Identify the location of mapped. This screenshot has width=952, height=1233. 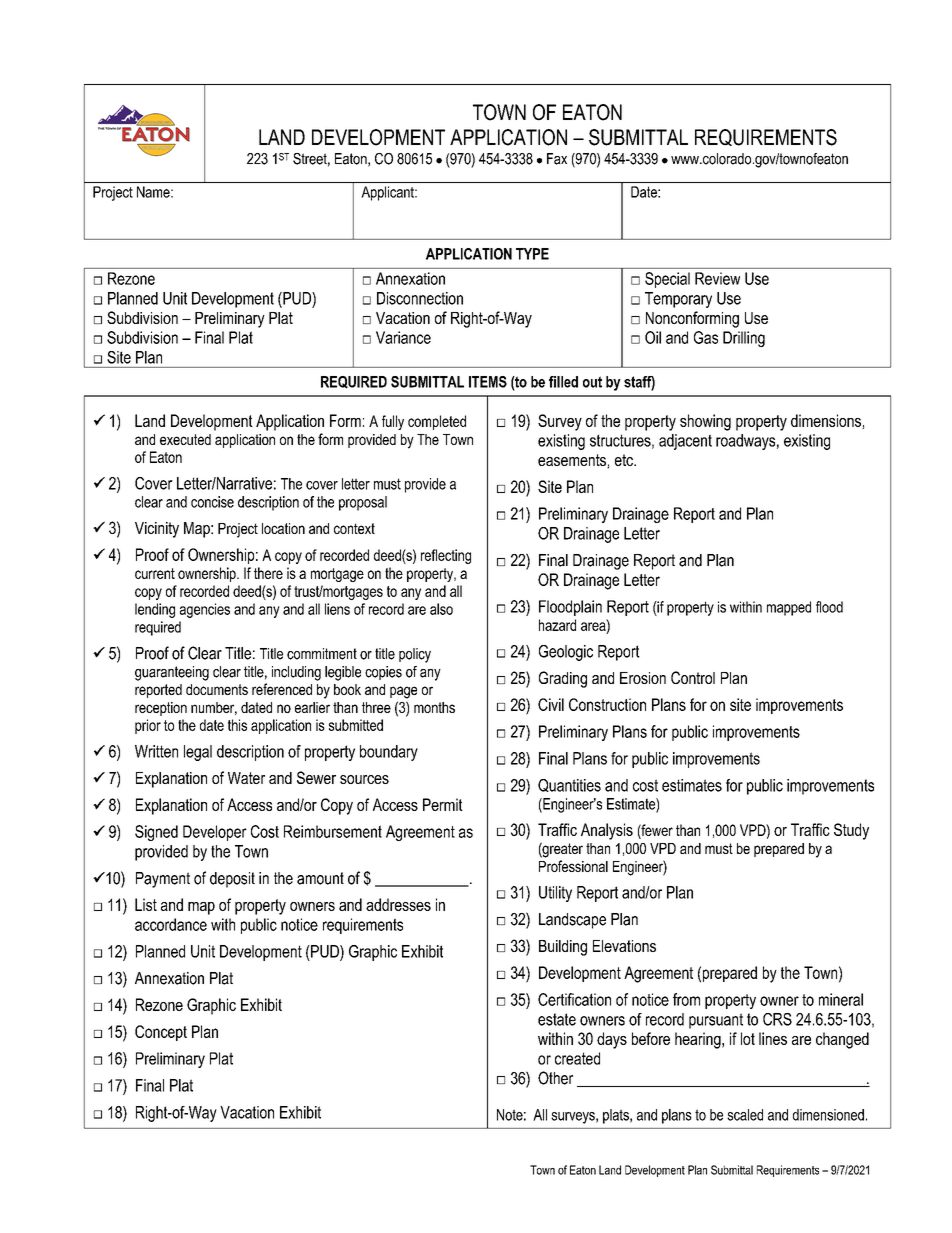
(789, 608).
